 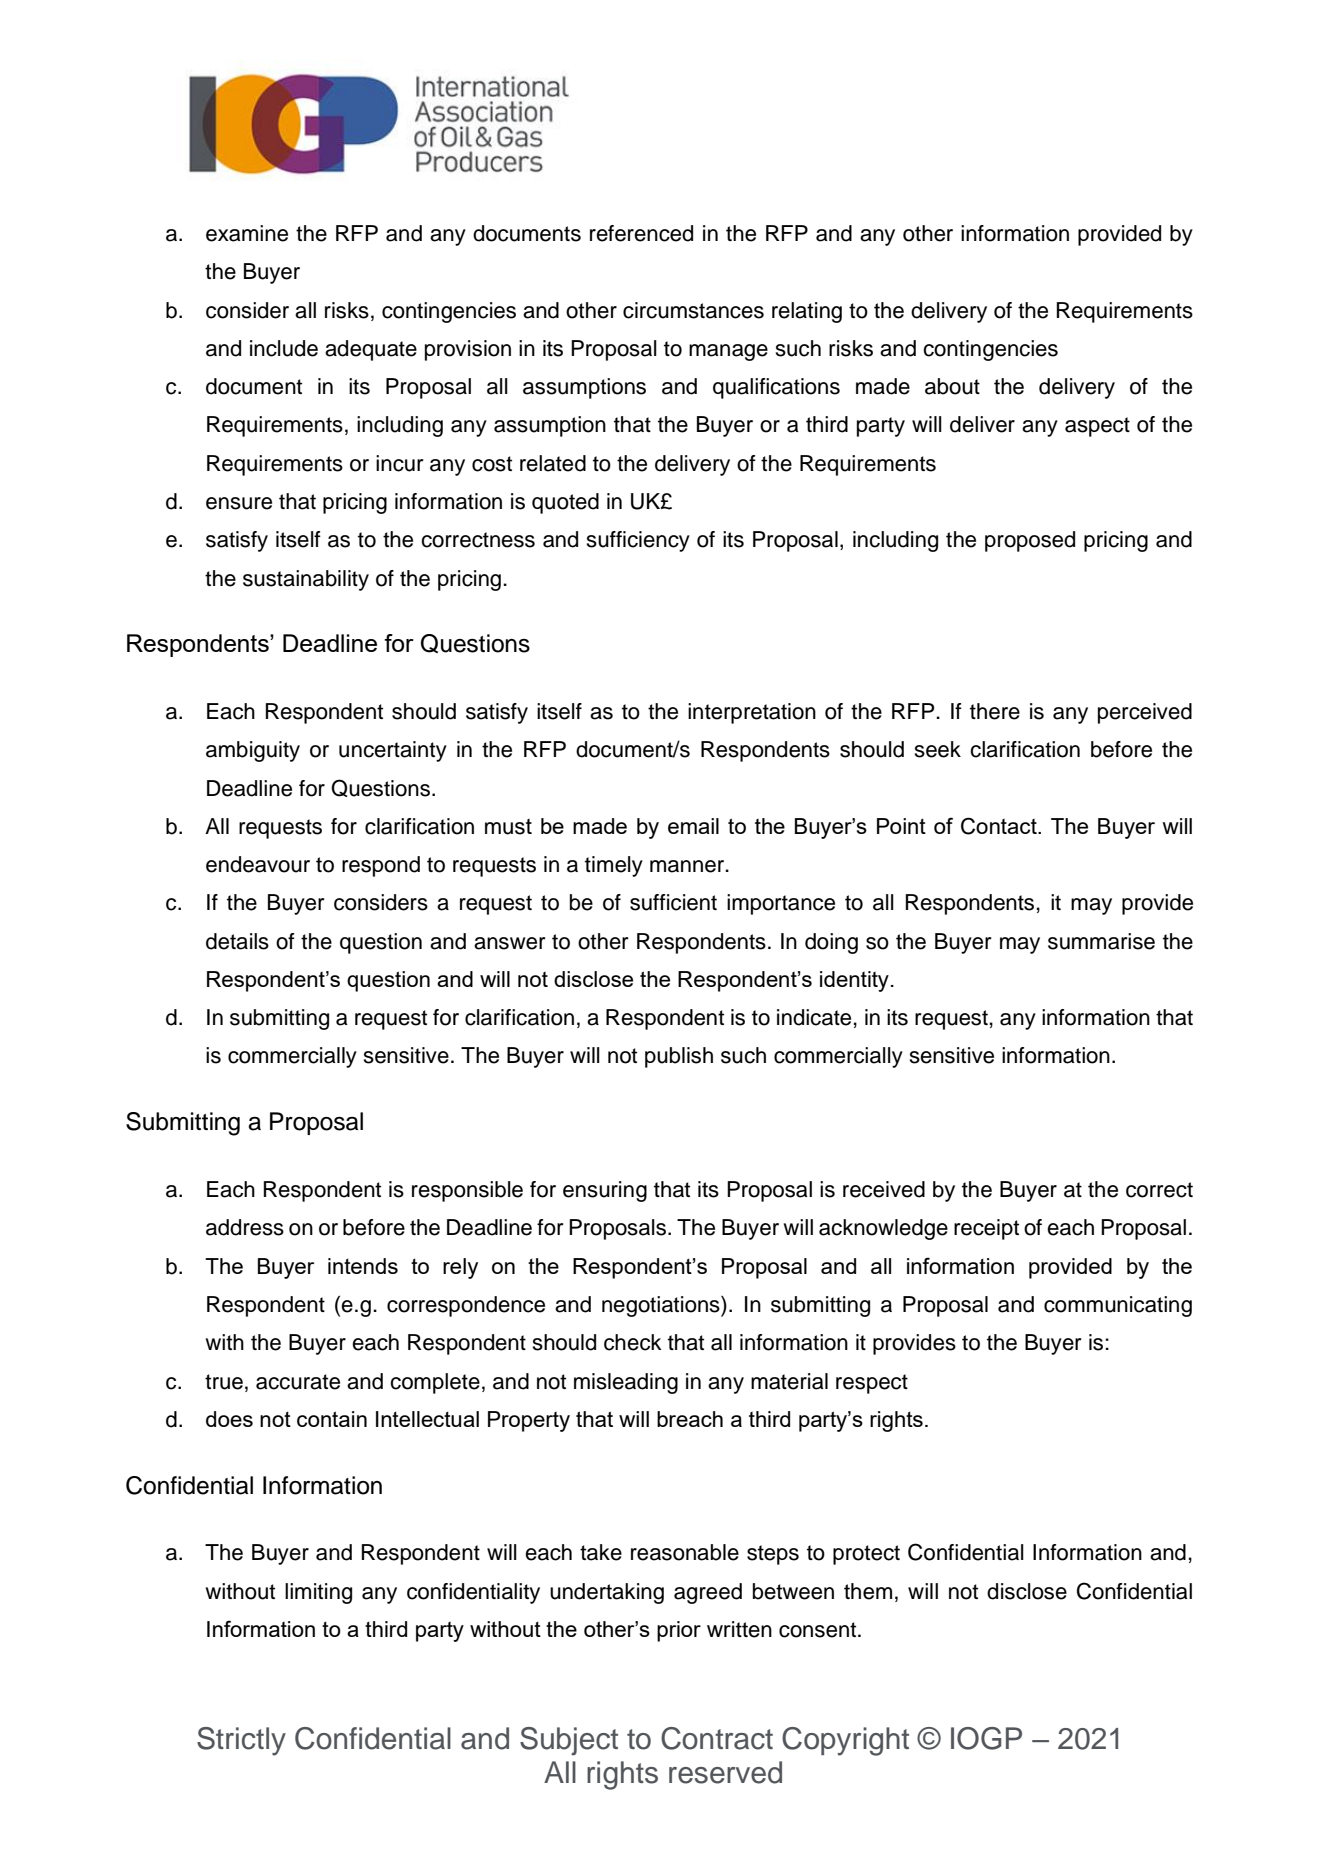 I want to click on receipt, so click(x=986, y=1229).
